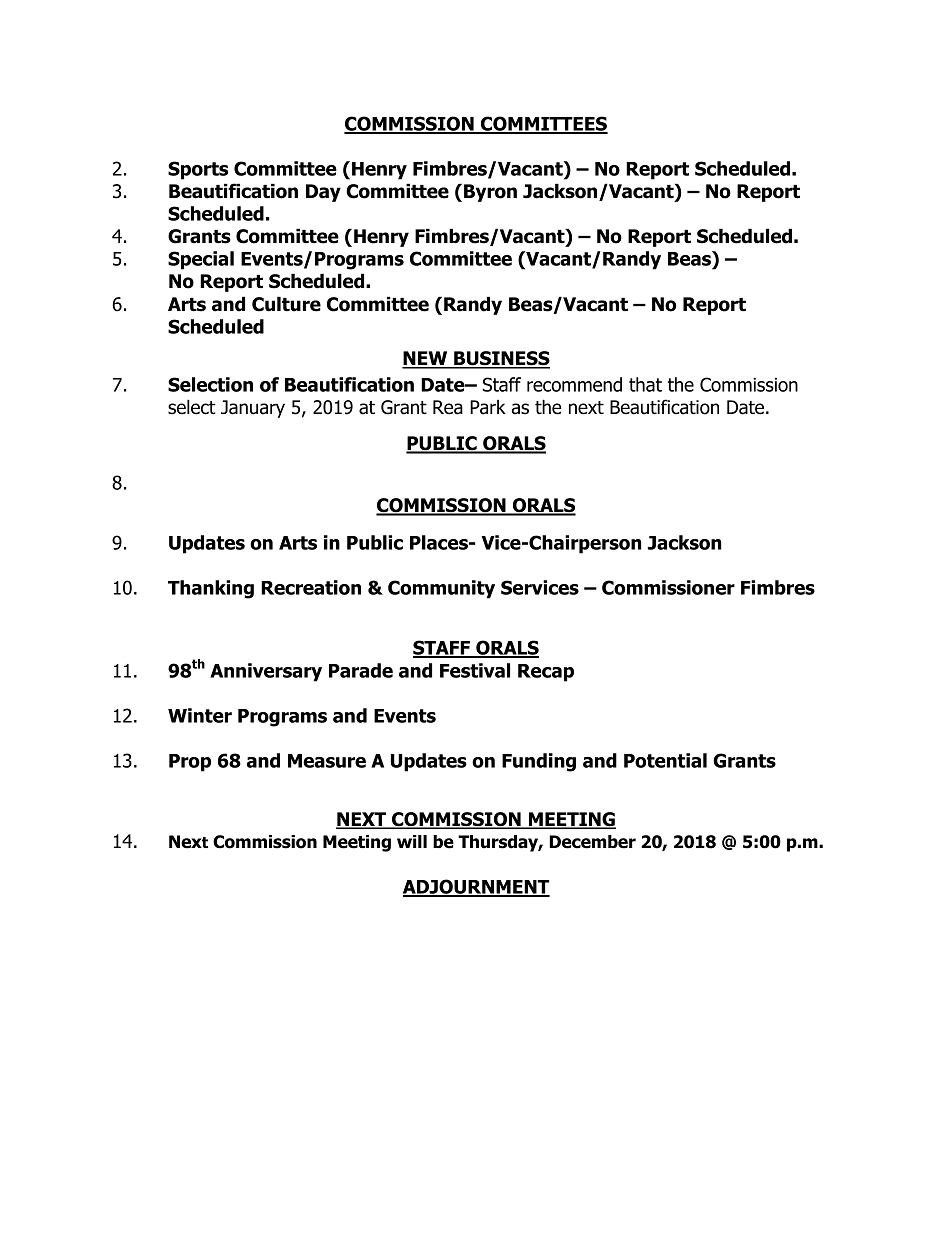 This screenshot has width=952, height=1233. What do you see at coordinates (266, 672) in the screenshot?
I see `Anniversary` at bounding box center [266, 672].
